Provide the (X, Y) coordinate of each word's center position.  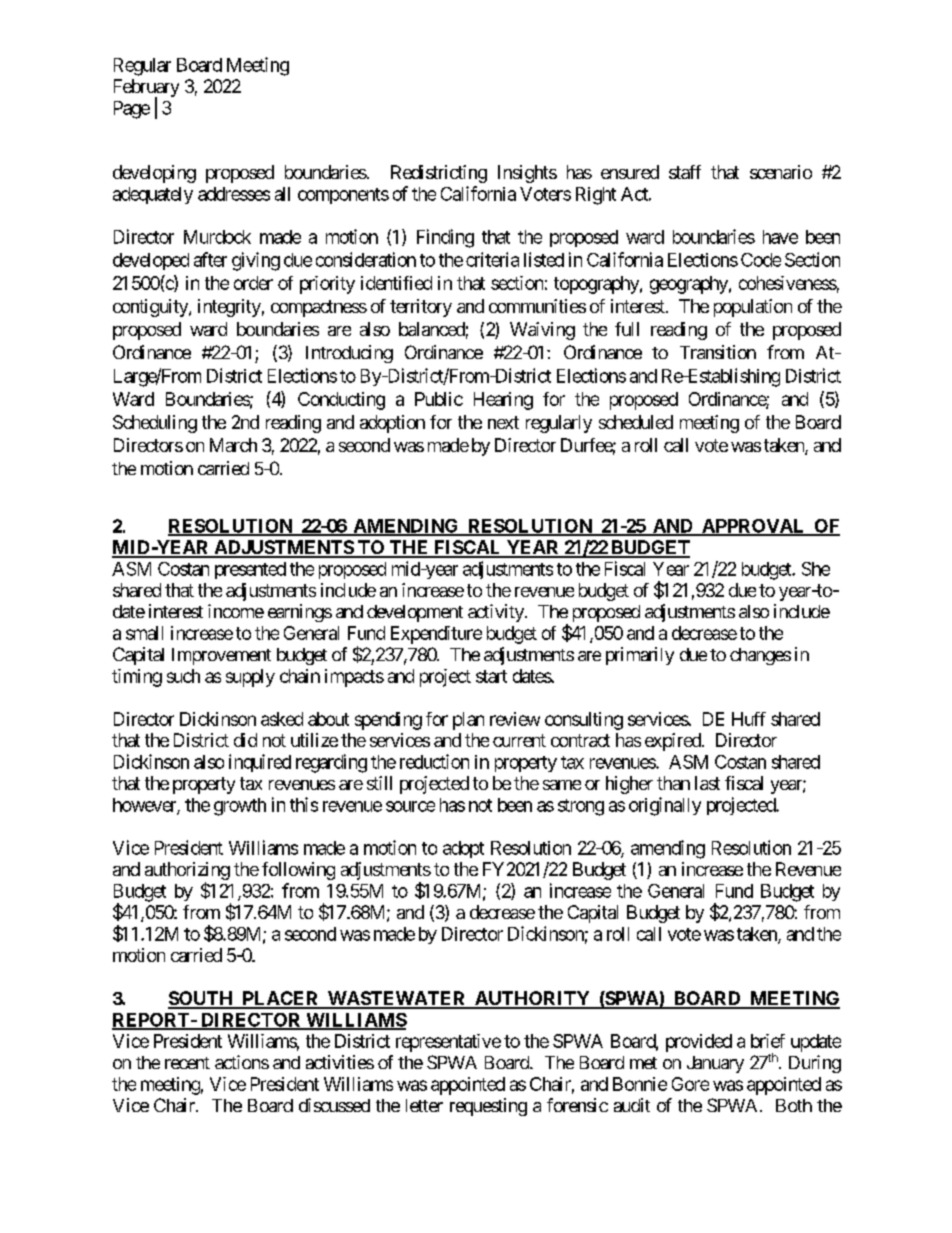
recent (187, 1063)
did (245, 740)
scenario (781, 172)
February (146, 89)
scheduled (636, 422)
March (233, 445)
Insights (527, 174)
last (707, 783)
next (503, 422)
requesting (488, 1107)
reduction (434, 761)
